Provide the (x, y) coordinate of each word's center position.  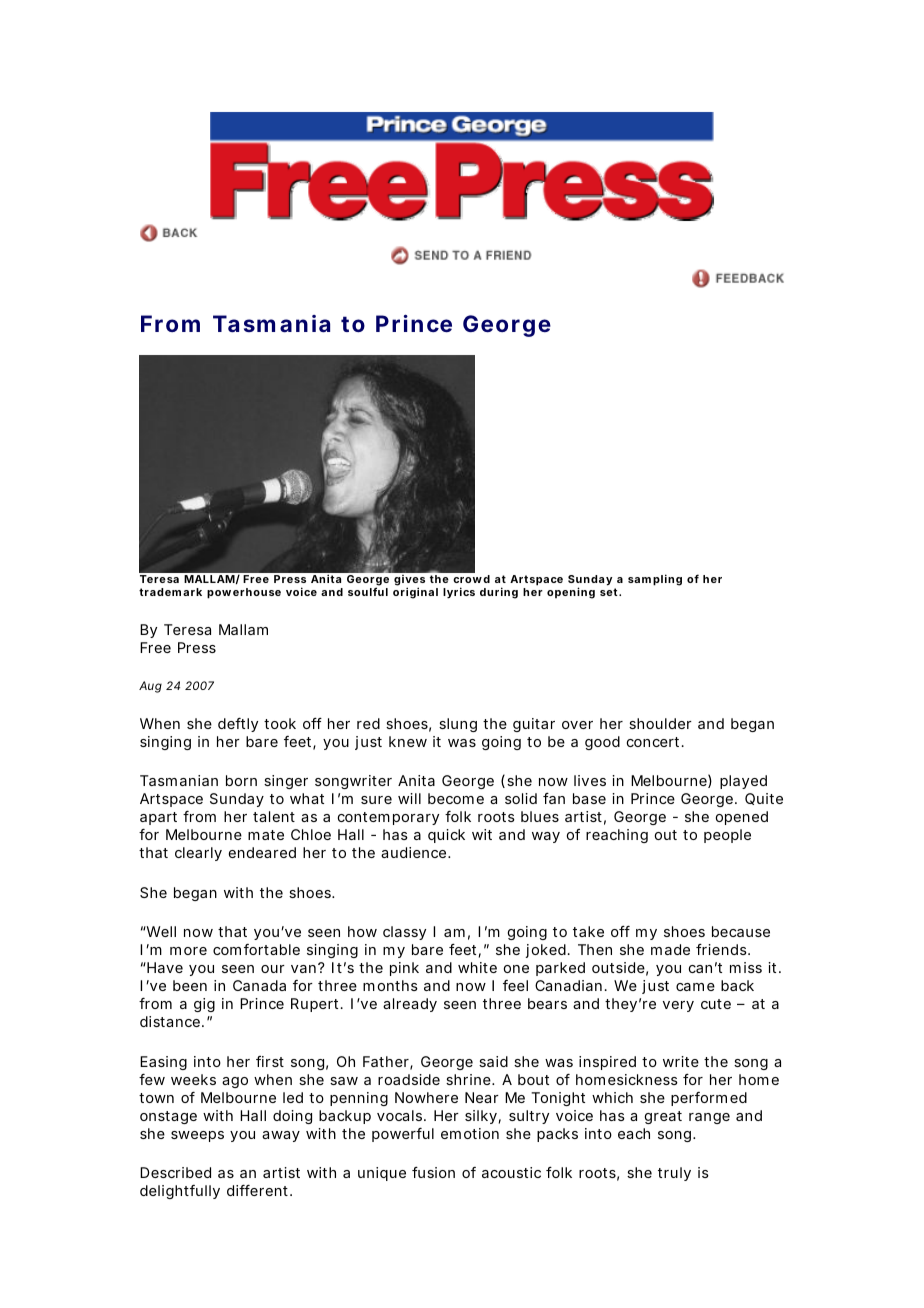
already (410, 1005)
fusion (433, 1172)
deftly (238, 725)
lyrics (459, 593)
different (259, 1190)
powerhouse (244, 593)
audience (415, 852)
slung (458, 725)
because (741, 931)
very (678, 1006)
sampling (655, 580)
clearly (198, 854)
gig (204, 1005)
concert (655, 742)
